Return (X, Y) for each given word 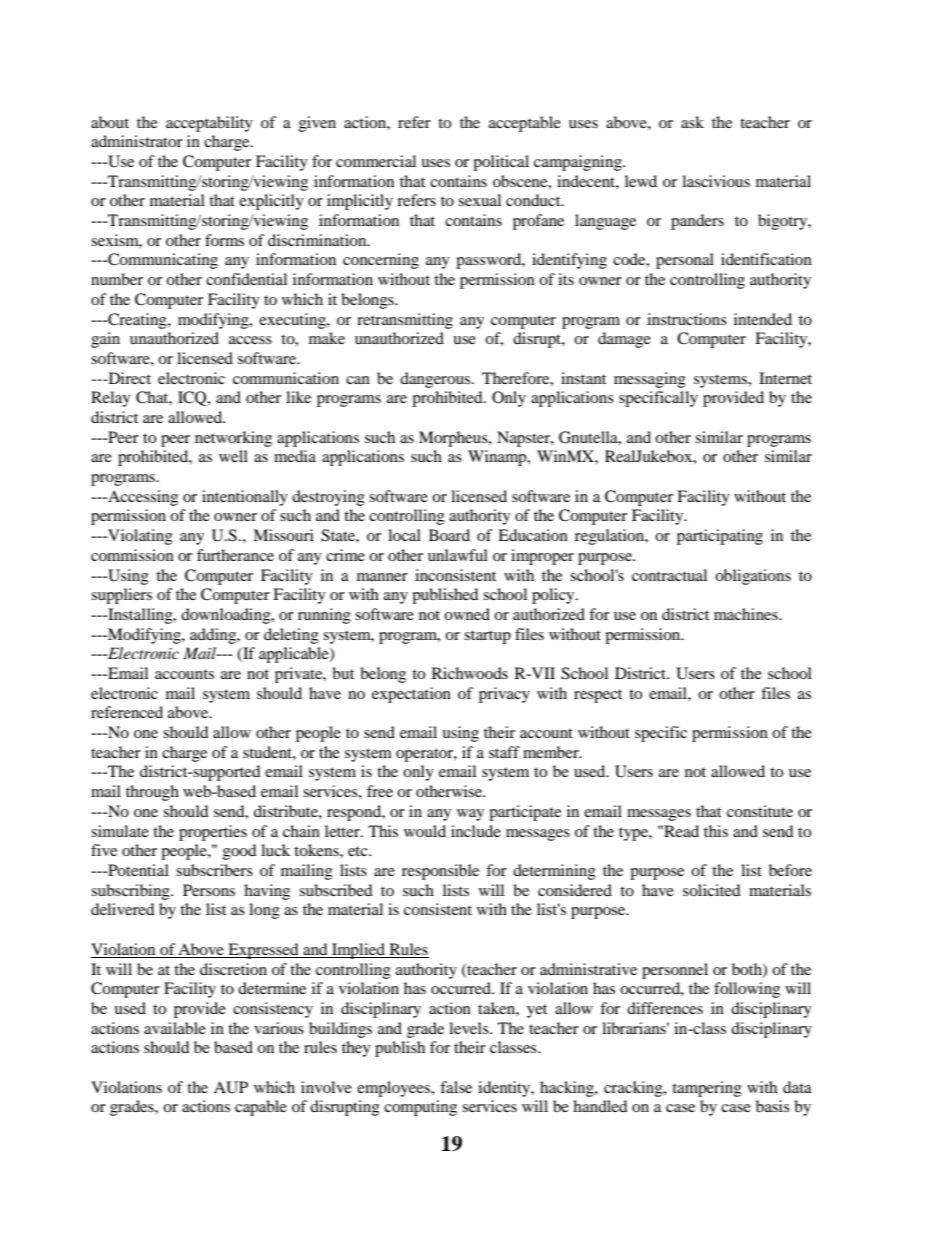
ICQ (193, 398)
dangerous (436, 380)
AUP (231, 1087)
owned (467, 614)
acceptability (209, 124)
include (476, 831)
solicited (712, 890)
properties (213, 833)
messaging (650, 380)
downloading (227, 616)
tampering (707, 1089)
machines (747, 614)
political (501, 163)
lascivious (716, 181)
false (456, 1087)
